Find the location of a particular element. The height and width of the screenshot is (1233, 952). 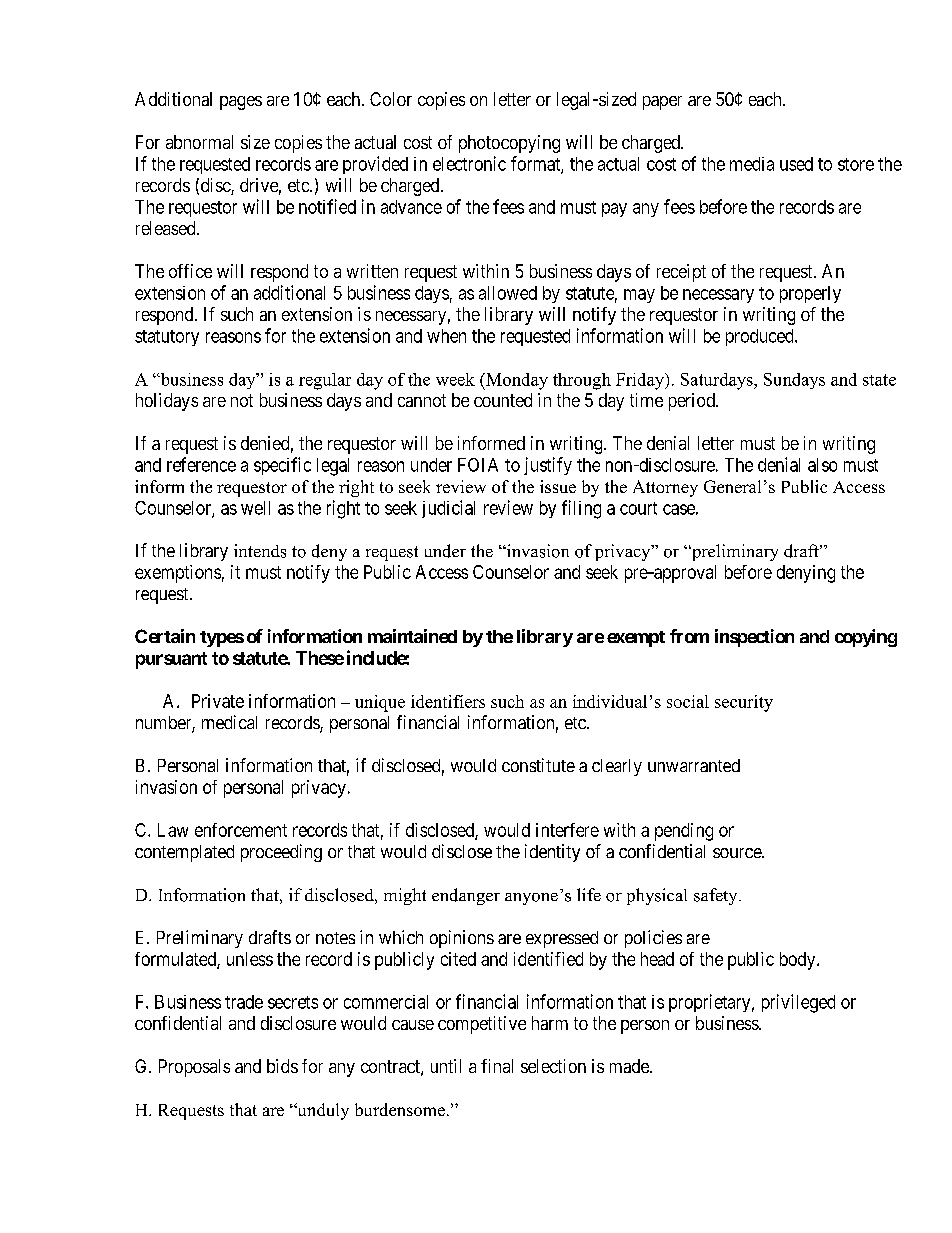

used is located at coordinates (796, 164).
